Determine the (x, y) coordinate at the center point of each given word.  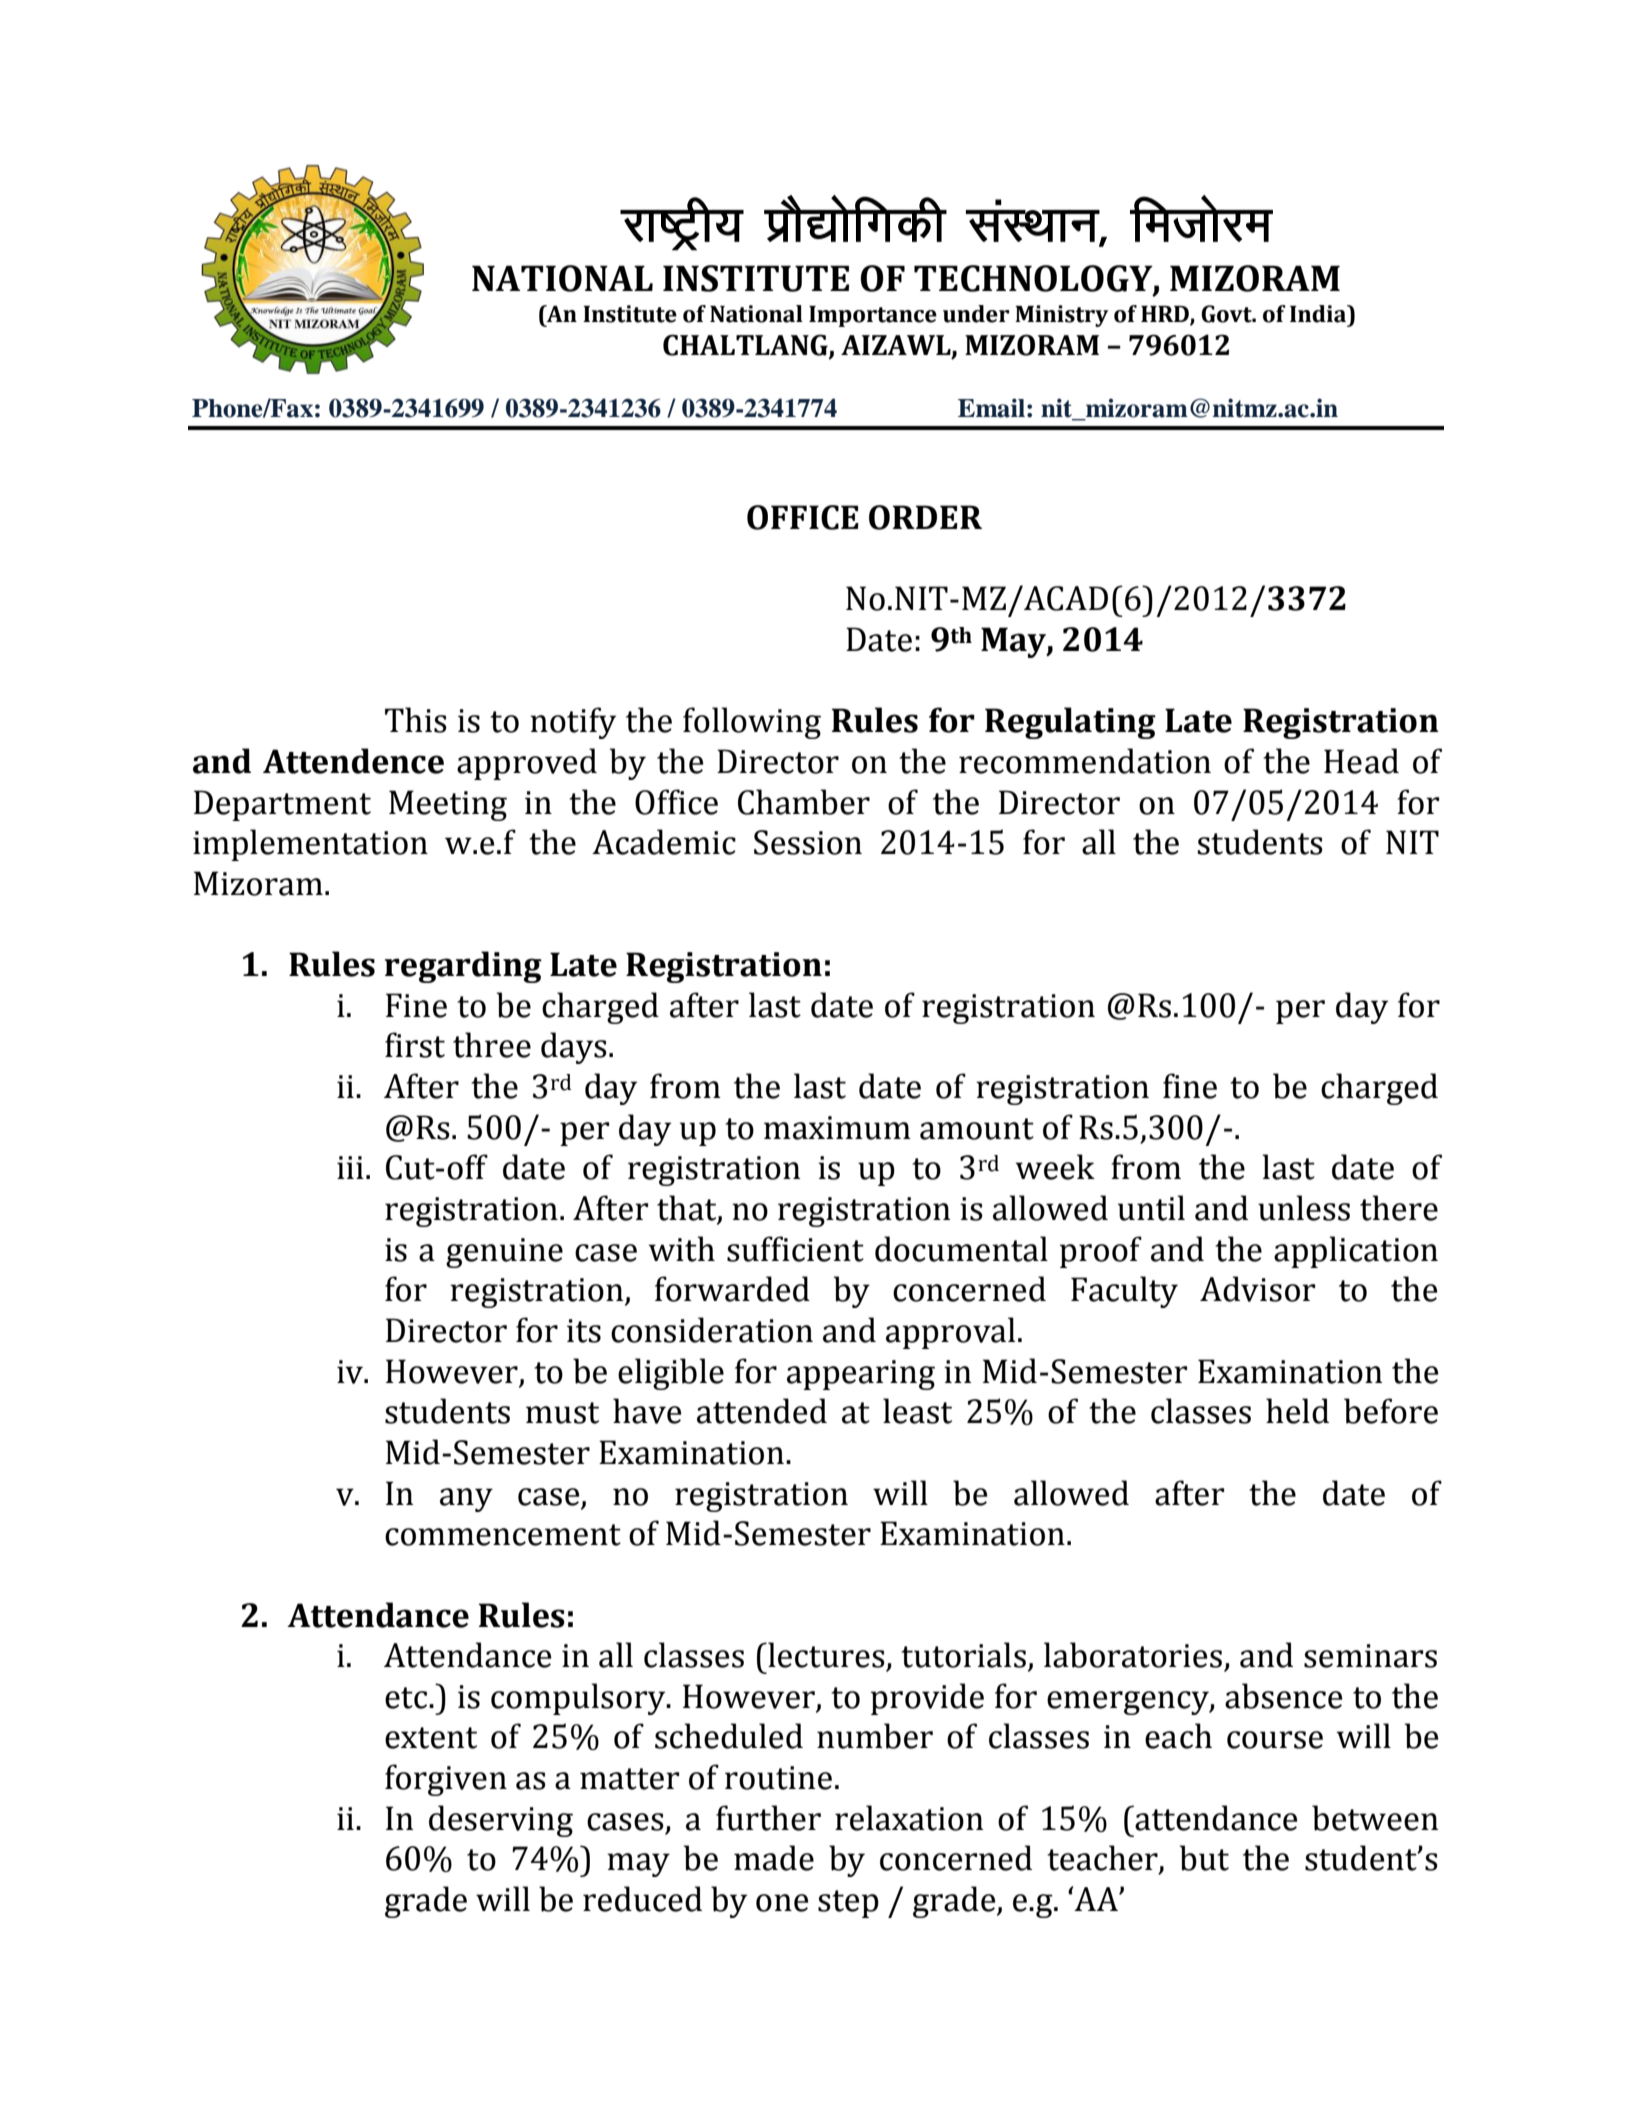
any (466, 1500)
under (976, 314)
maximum (837, 1128)
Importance (873, 316)
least (917, 1411)
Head (1361, 761)
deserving (501, 1821)
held (1297, 1411)
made (774, 1858)
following (752, 723)
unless (1304, 1208)
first (415, 1045)
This (416, 720)
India (1319, 314)
